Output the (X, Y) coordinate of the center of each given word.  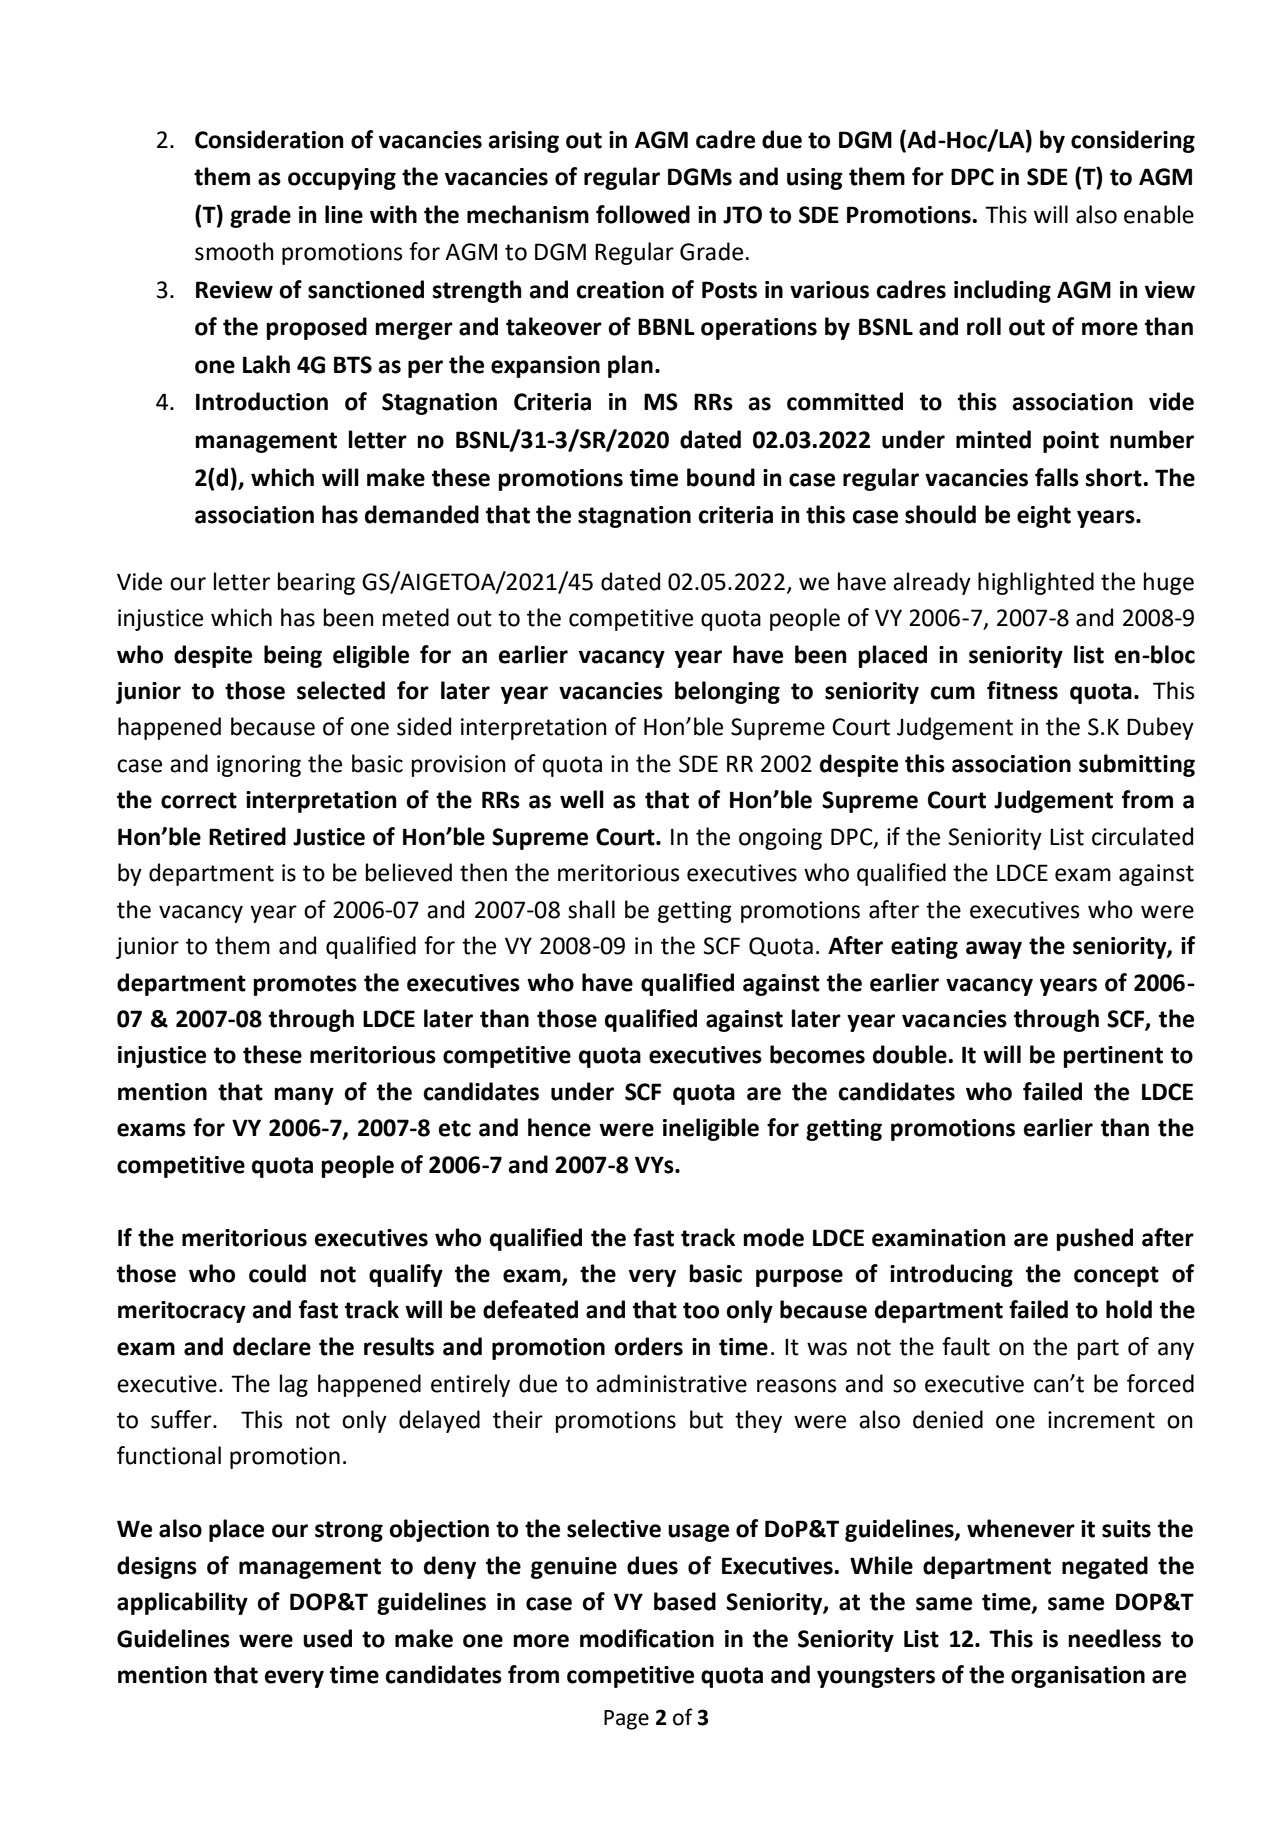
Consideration (269, 139)
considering (1133, 141)
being (293, 656)
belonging (727, 692)
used (327, 1638)
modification (647, 1638)
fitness (1022, 690)
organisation (1078, 1677)
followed (643, 214)
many (304, 1096)
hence (559, 1127)
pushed (1094, 1239)
